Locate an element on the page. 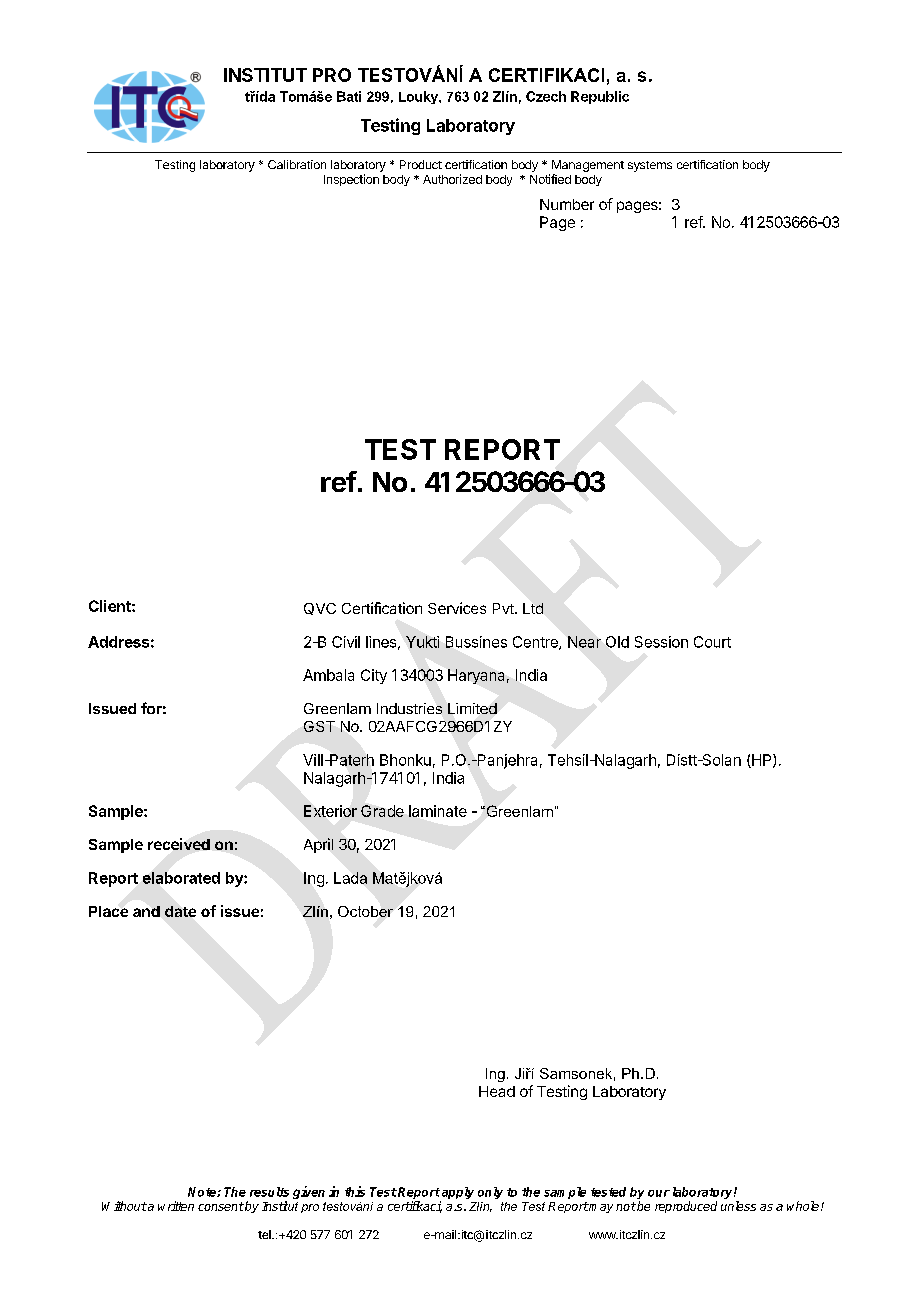  Note is located at coordinates (203, 1192).
